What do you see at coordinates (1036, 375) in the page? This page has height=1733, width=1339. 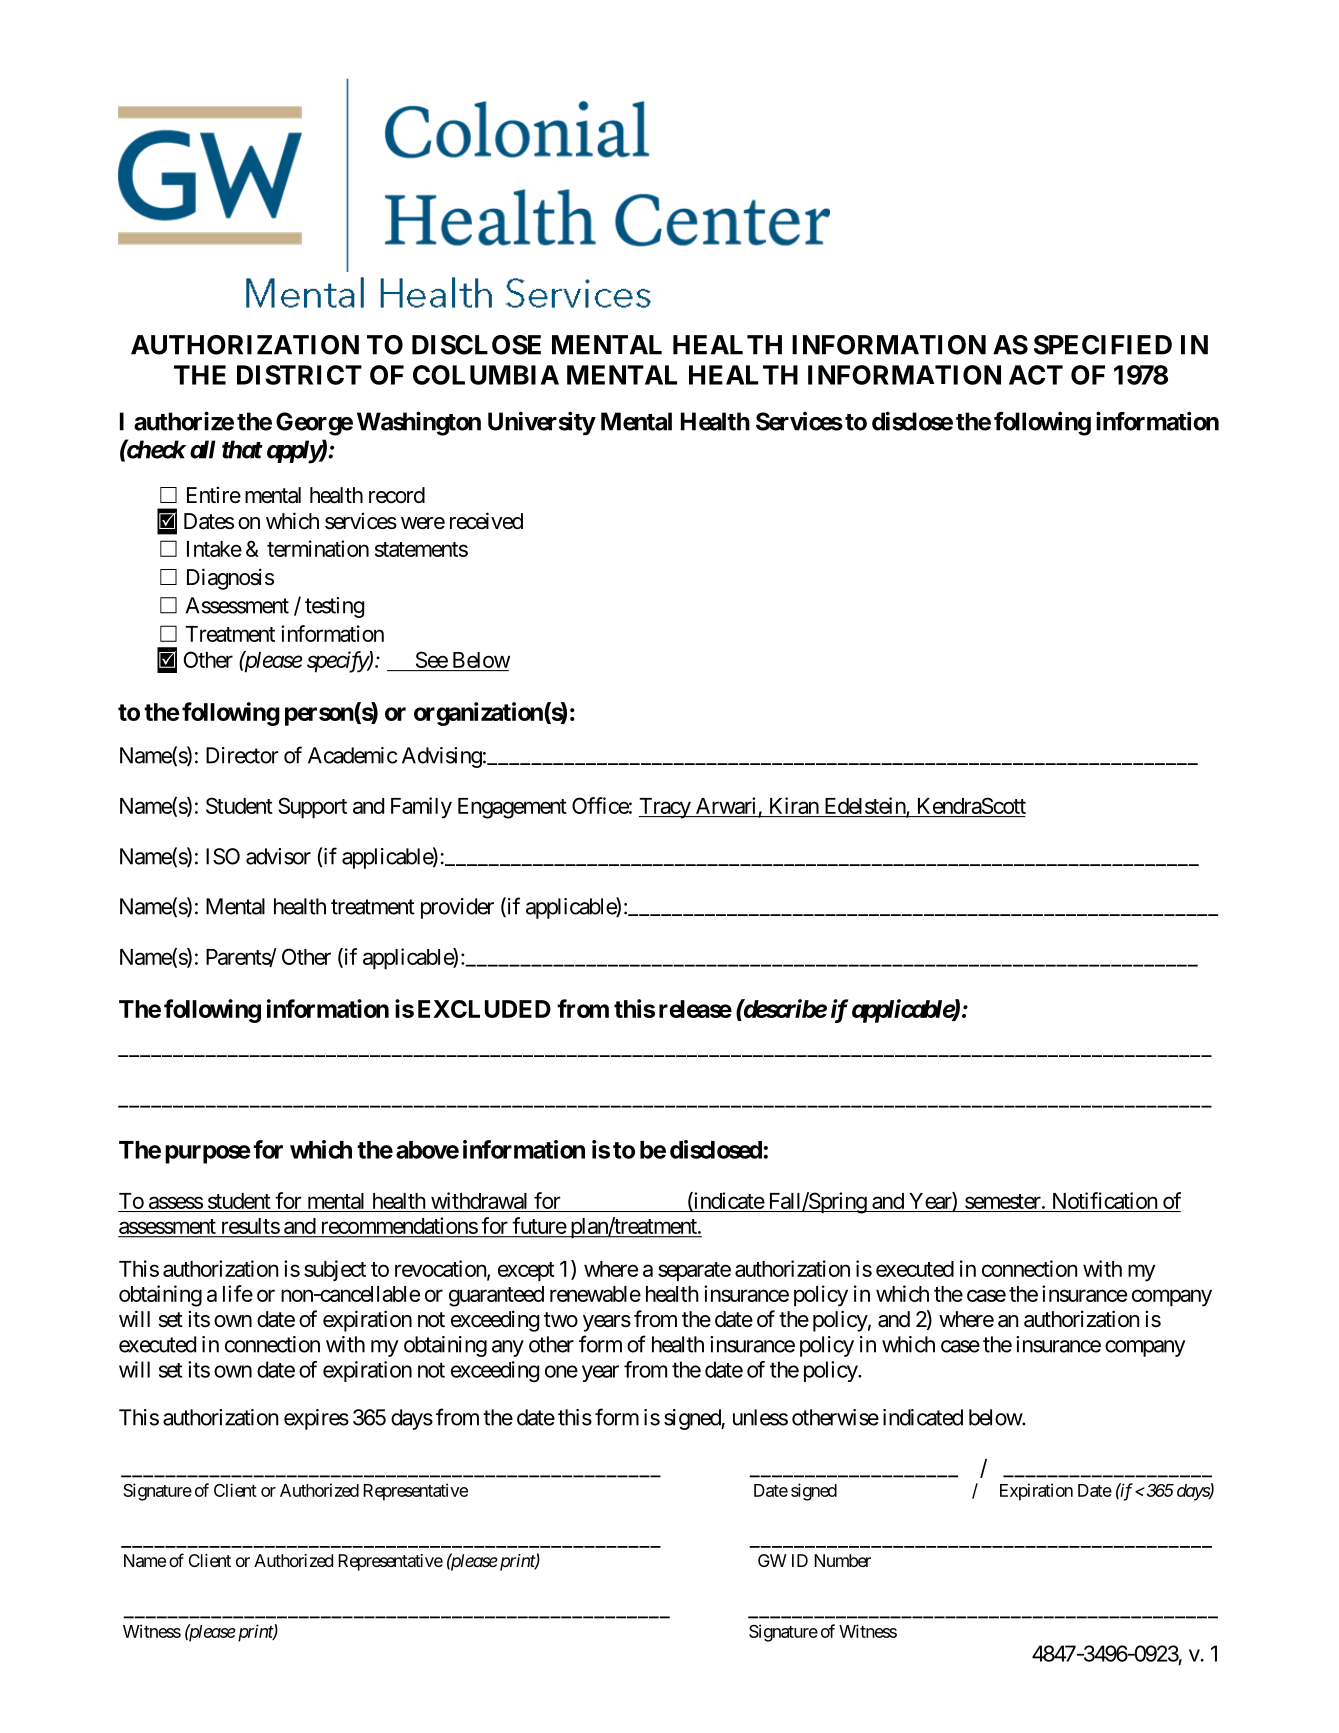 I see `ACT` at bounding box center [1036, 375].
